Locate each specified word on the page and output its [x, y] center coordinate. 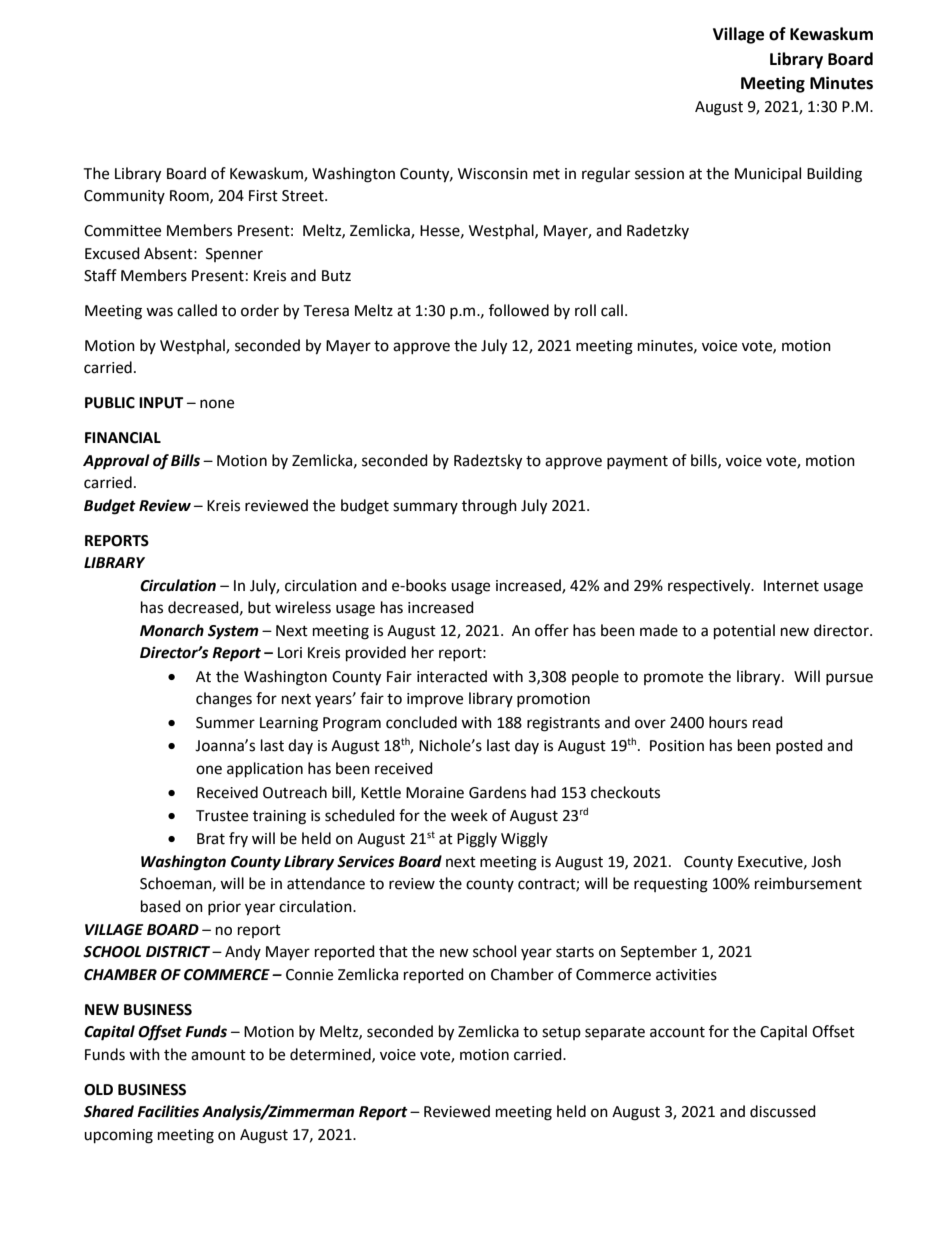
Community [124, 197]
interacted [452, 676]
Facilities [168, 1111]
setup [561, 1033]
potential [744, 632]
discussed [783, 1111]
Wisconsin [493, 174]
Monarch [172, 630]
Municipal [768, 174]
